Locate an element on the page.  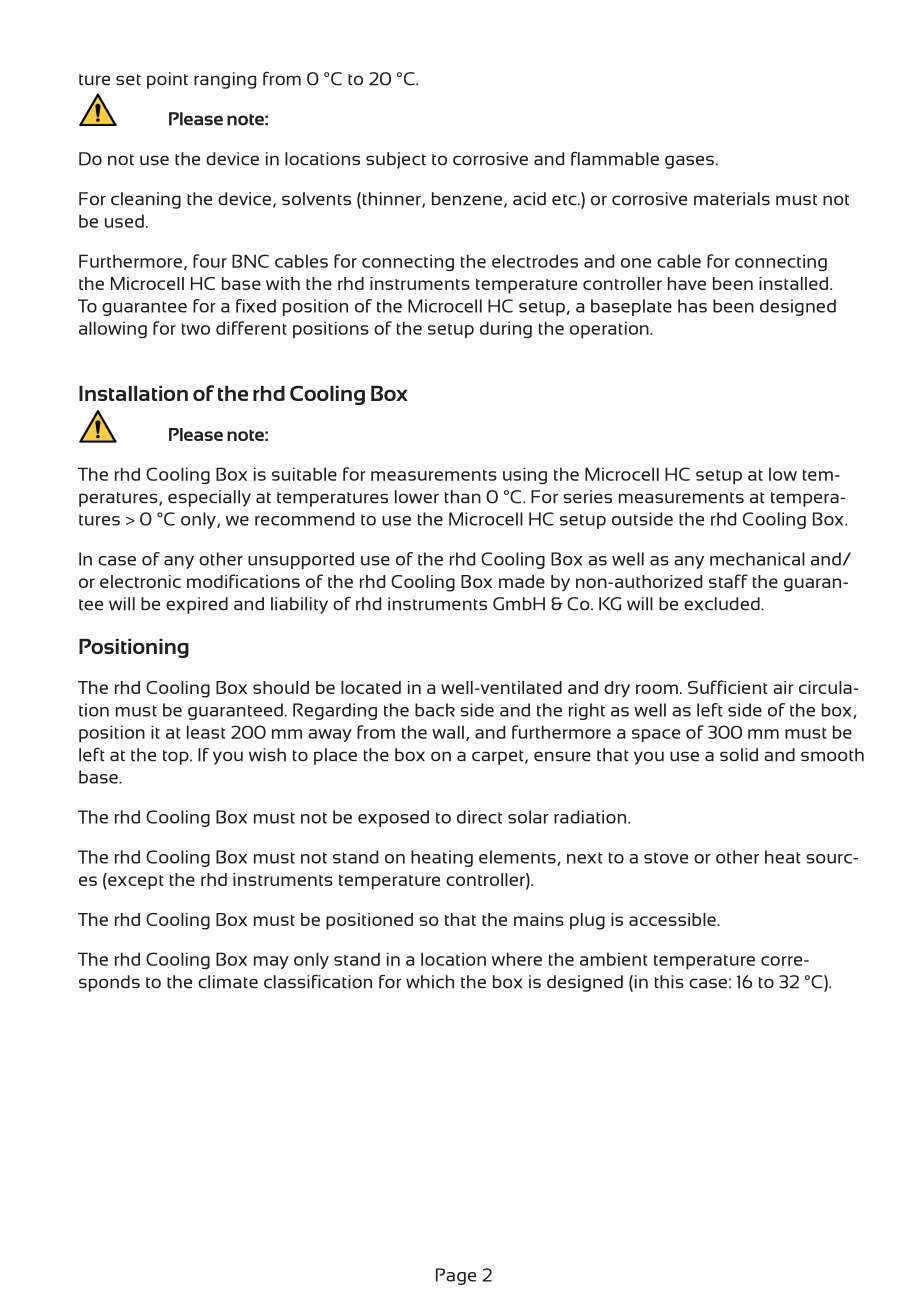
subject is located at coordinates (396, 160).
